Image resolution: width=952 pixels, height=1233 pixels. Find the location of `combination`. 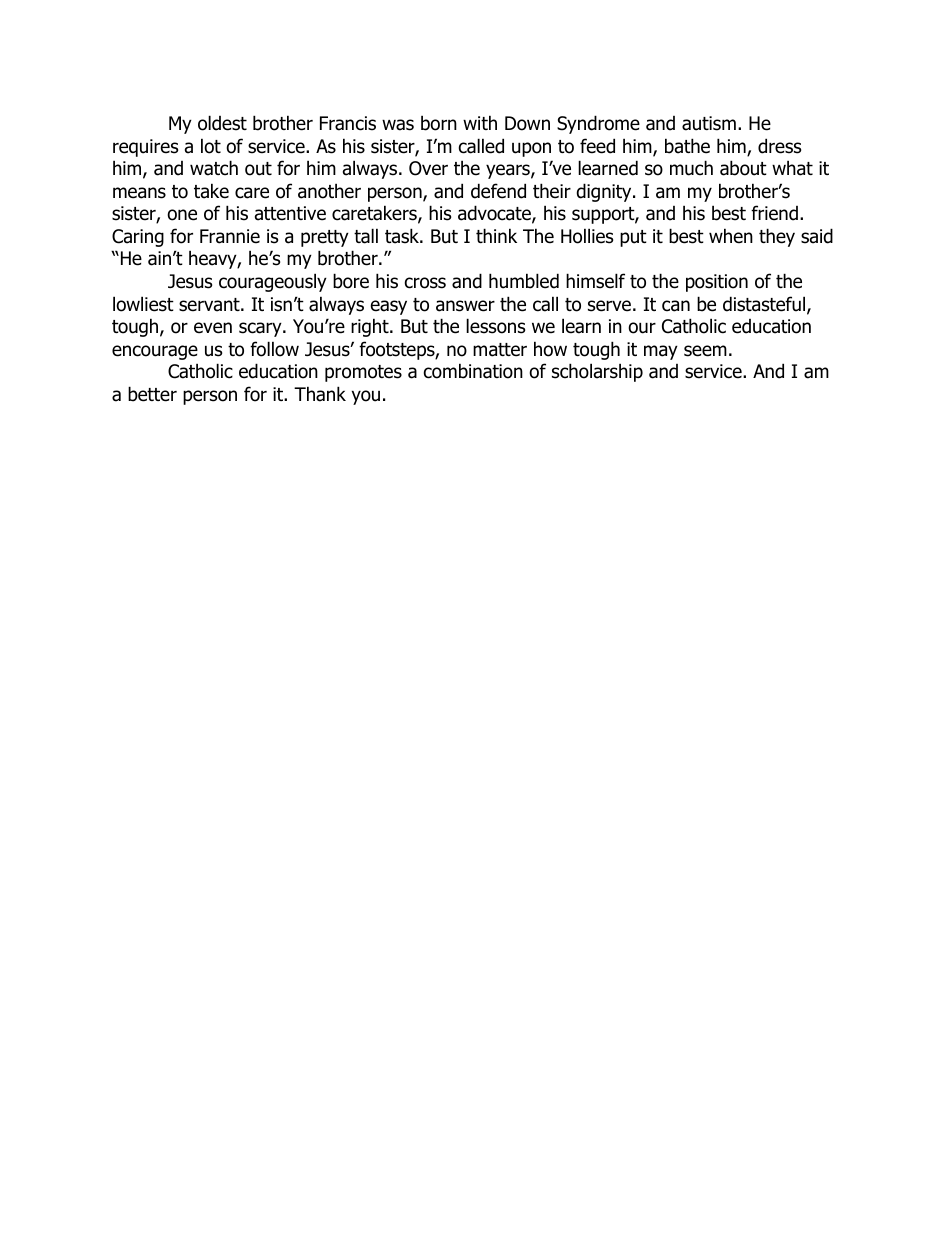

combination is located at coordinates (473, 371).
